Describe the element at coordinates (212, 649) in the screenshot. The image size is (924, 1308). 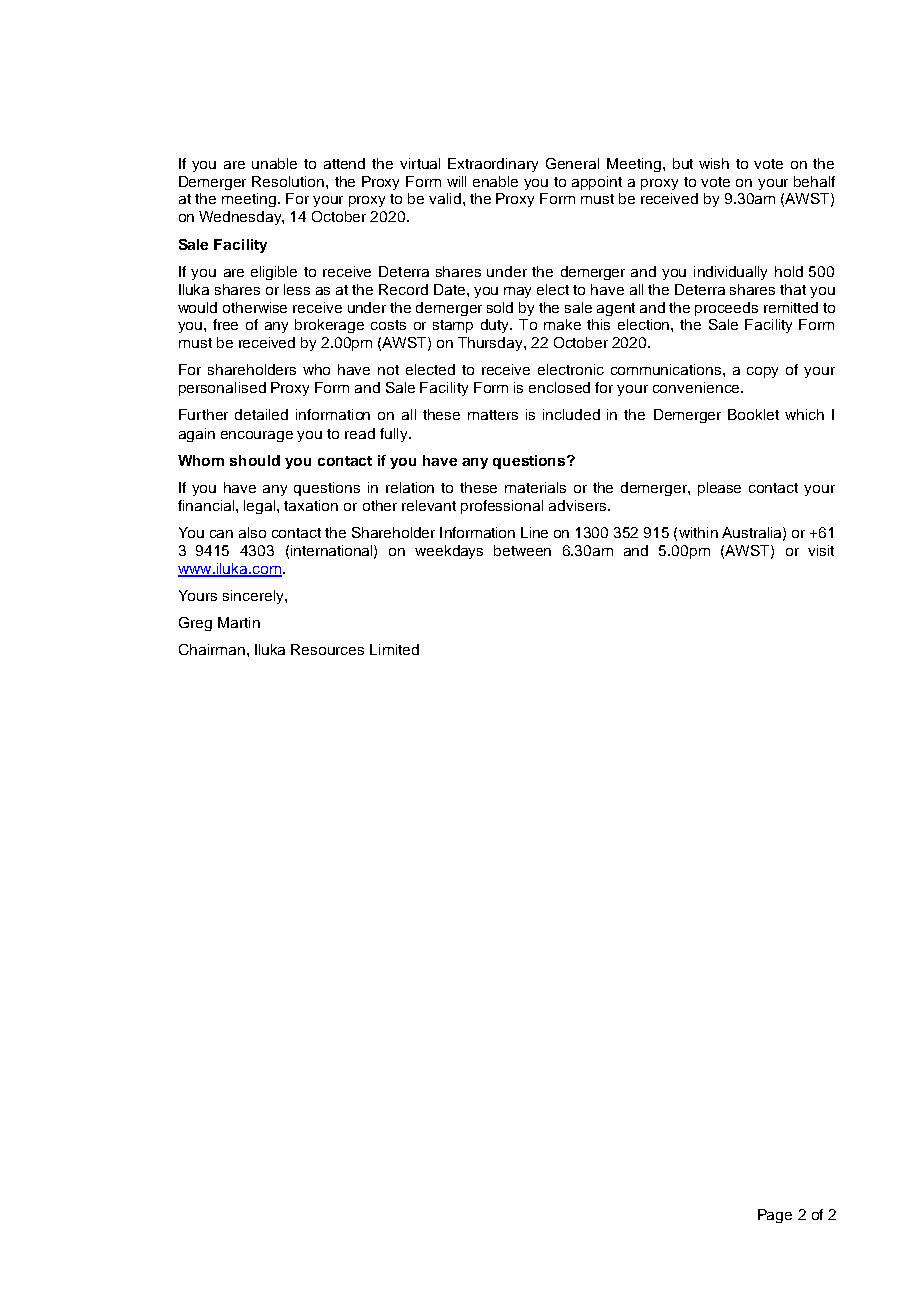
I see `Chairman` at that location.
